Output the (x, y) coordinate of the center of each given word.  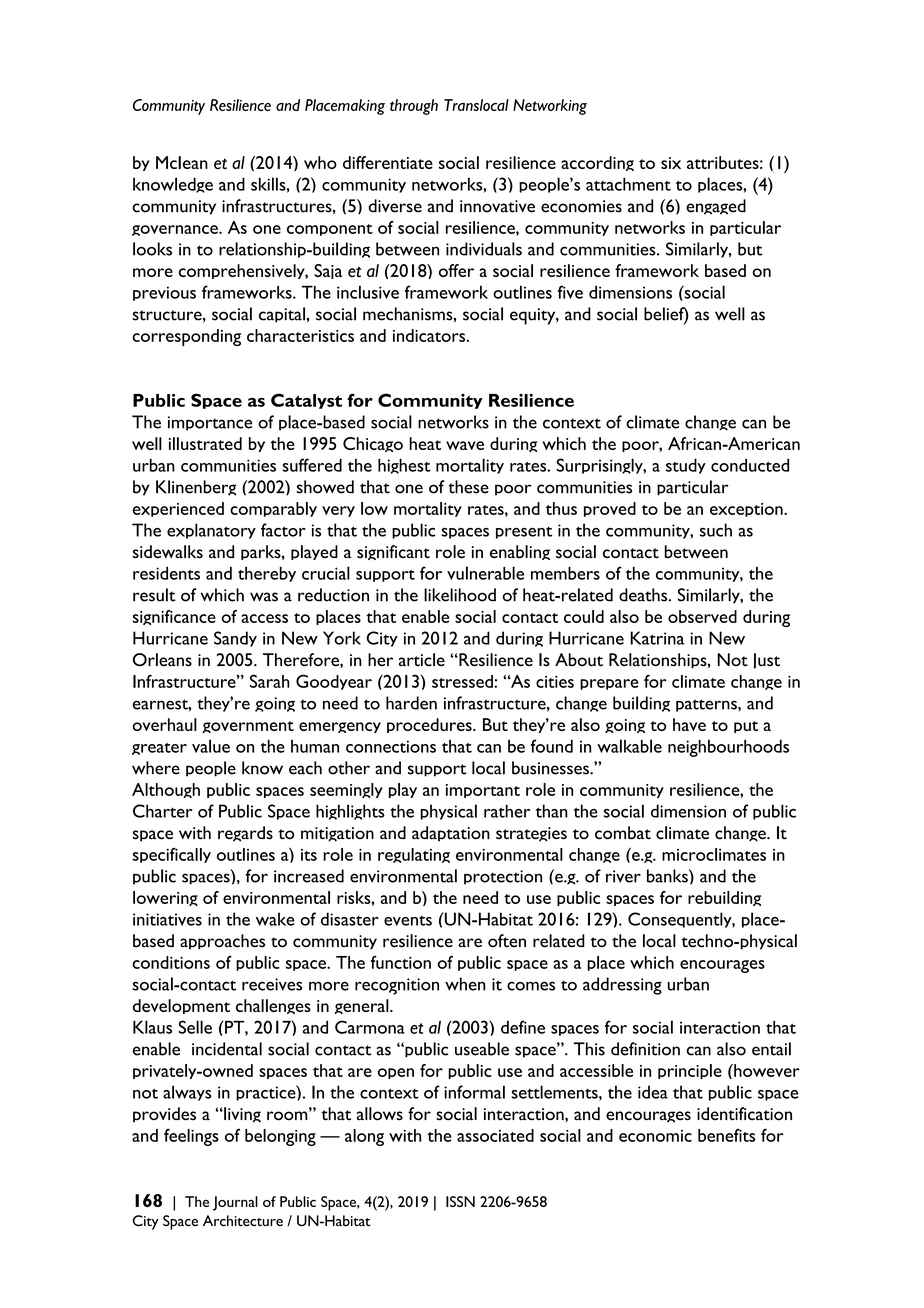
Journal (235, 1203)
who (320, 162)
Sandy (235, 639)
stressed (463, 681)
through (414, 107)
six (671, 163)
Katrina (657, 638)
